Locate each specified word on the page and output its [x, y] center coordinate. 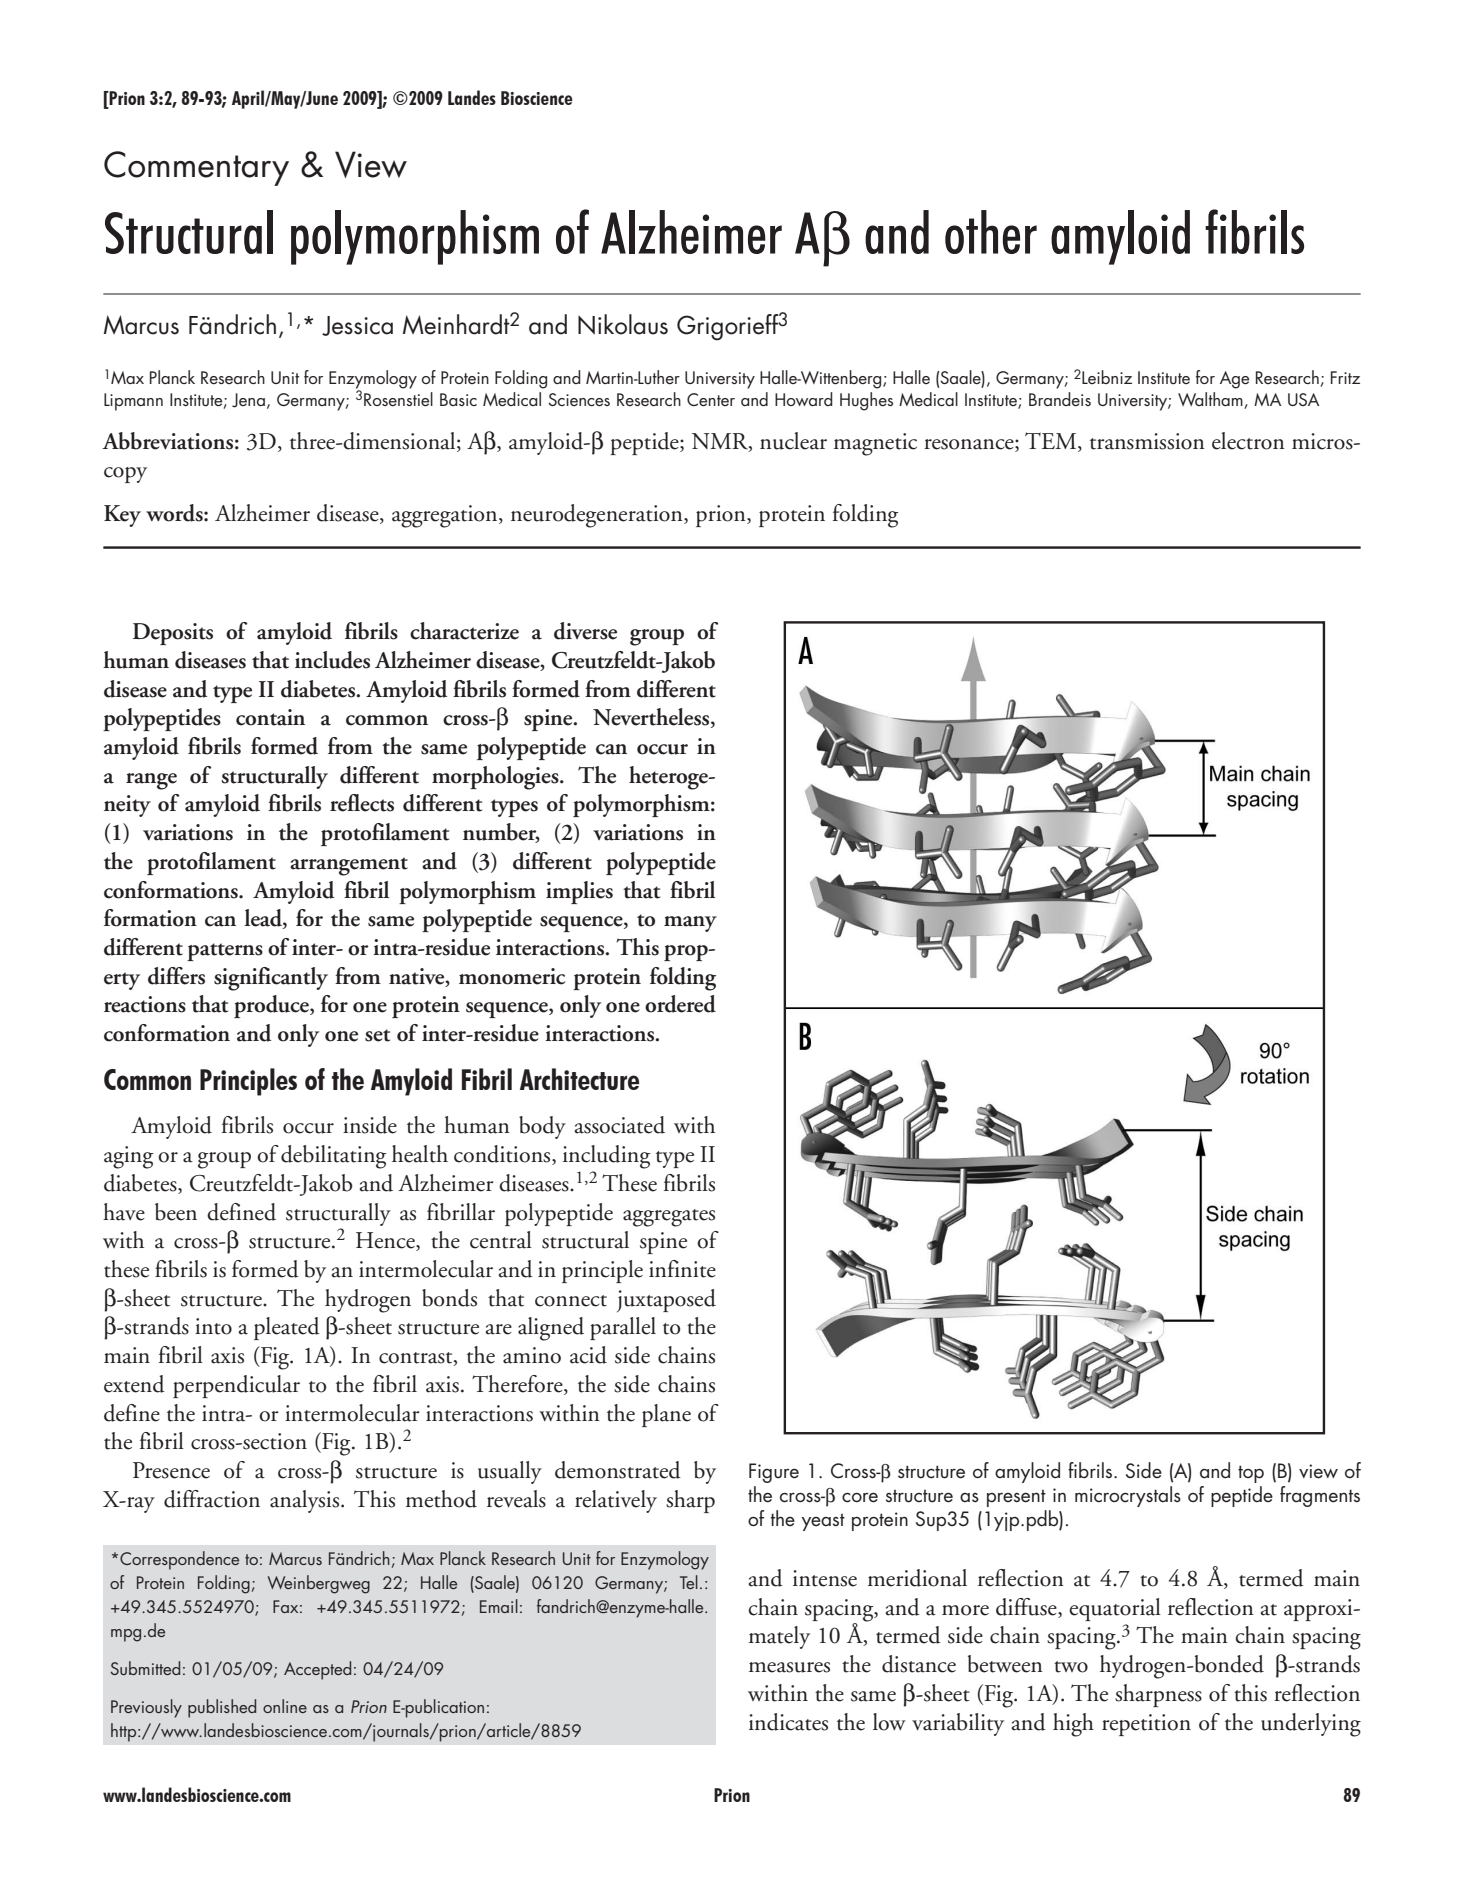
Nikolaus [623, 324]
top [1251, 1474]
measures [789, 1667]
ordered [680, 1004]
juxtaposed [666, 1300]
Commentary [196, 168]
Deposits [173, 634]
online [285, 1706]
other [991, 232]
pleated [287, 1328]
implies [579, 892]
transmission [1147, 441]
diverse [585, 631]
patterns [225, 952]
